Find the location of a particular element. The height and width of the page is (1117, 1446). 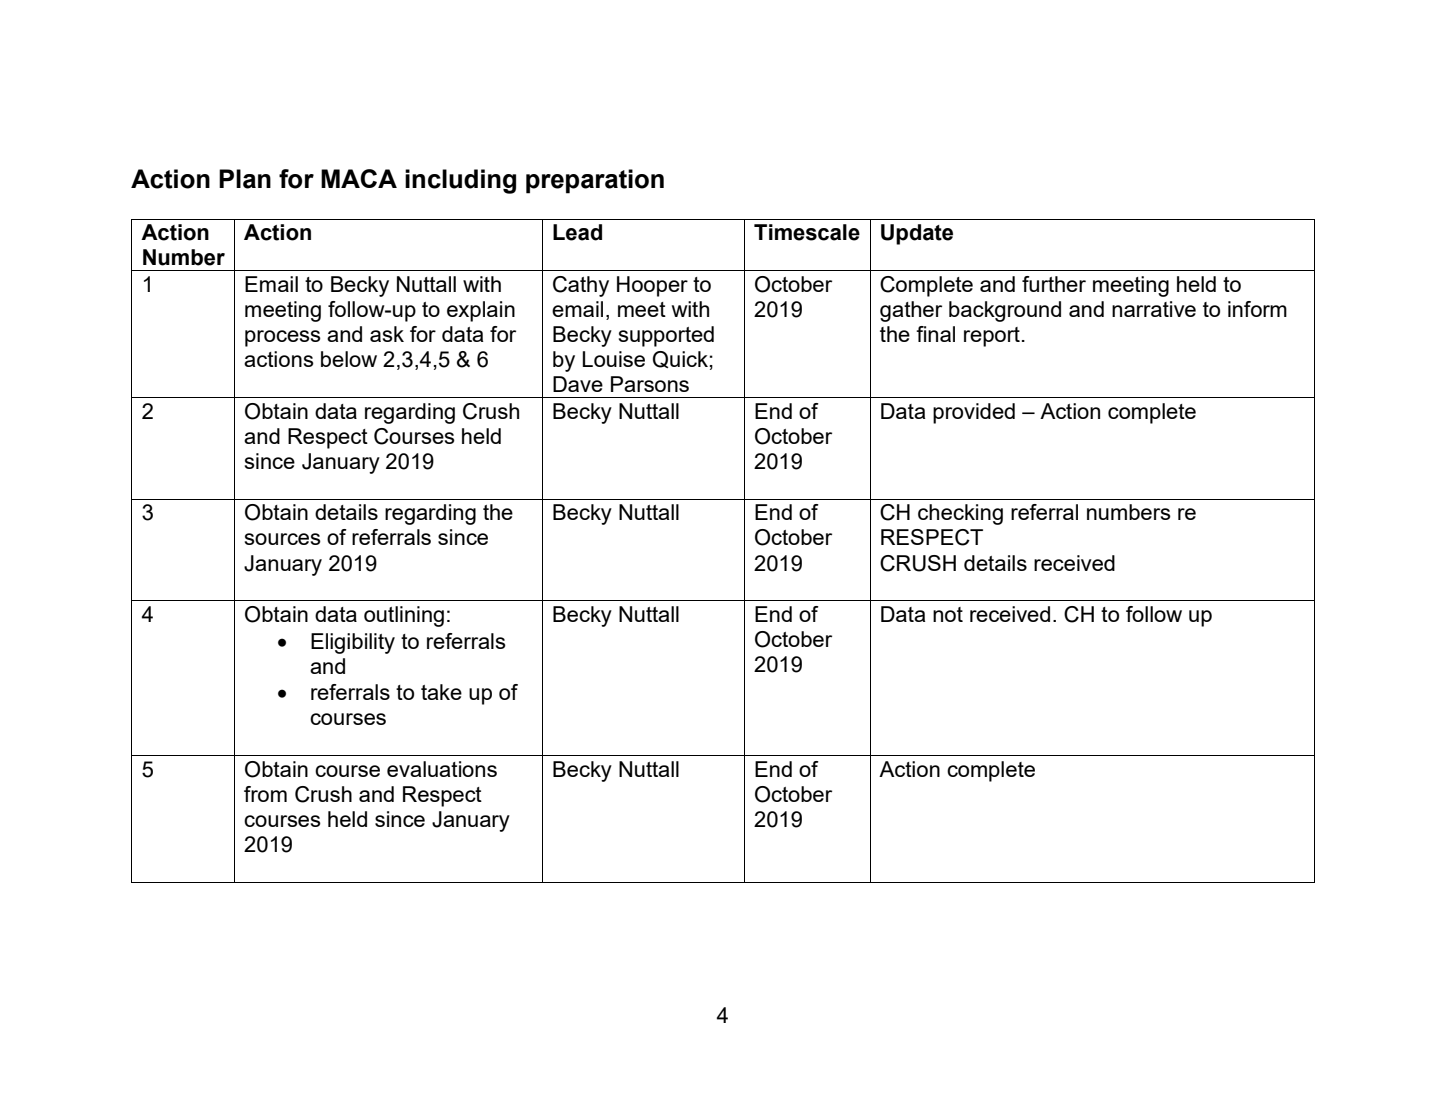

provided is located at coordinates (974, 413).
